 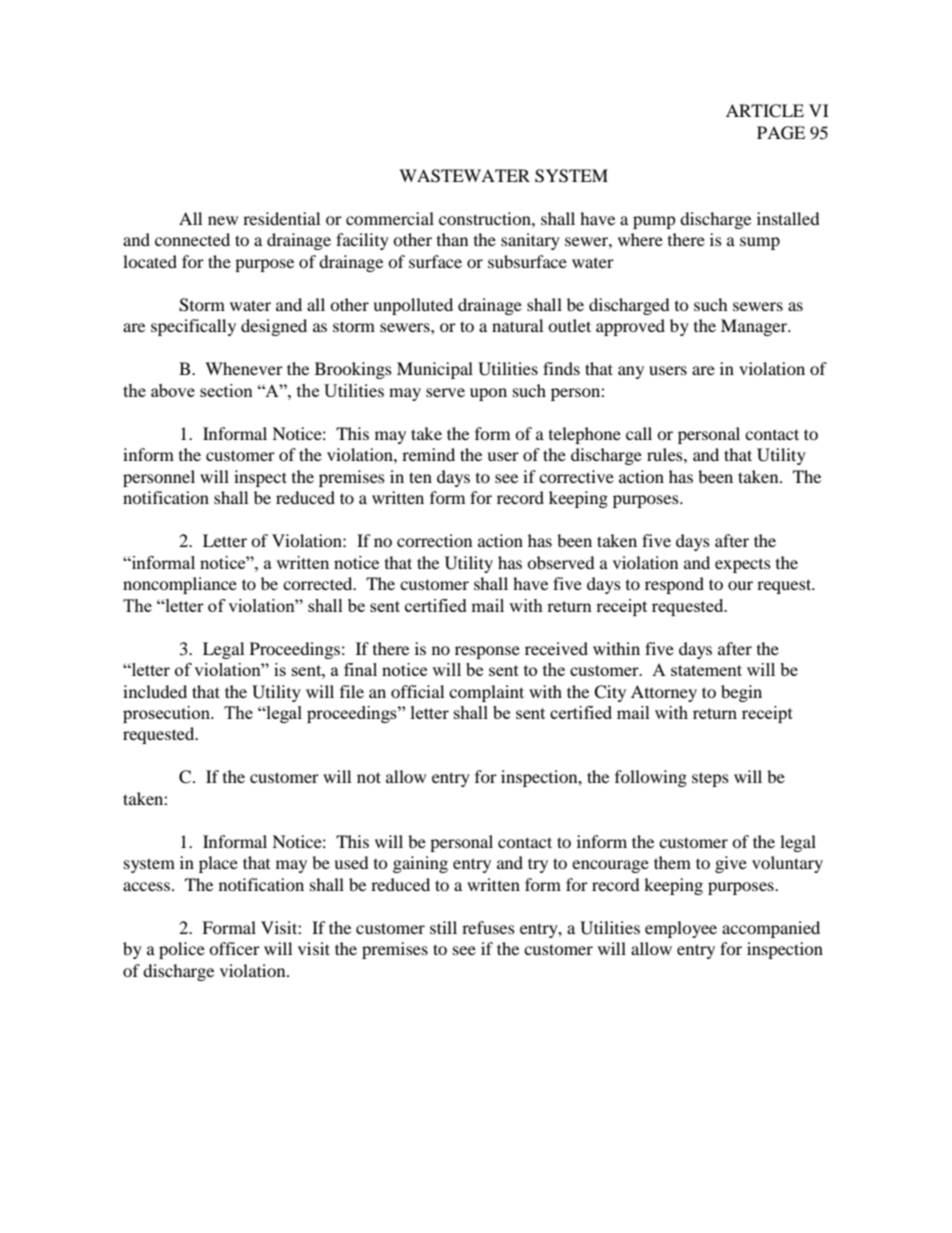 I want to click on new, so click(x=223, y=220).
